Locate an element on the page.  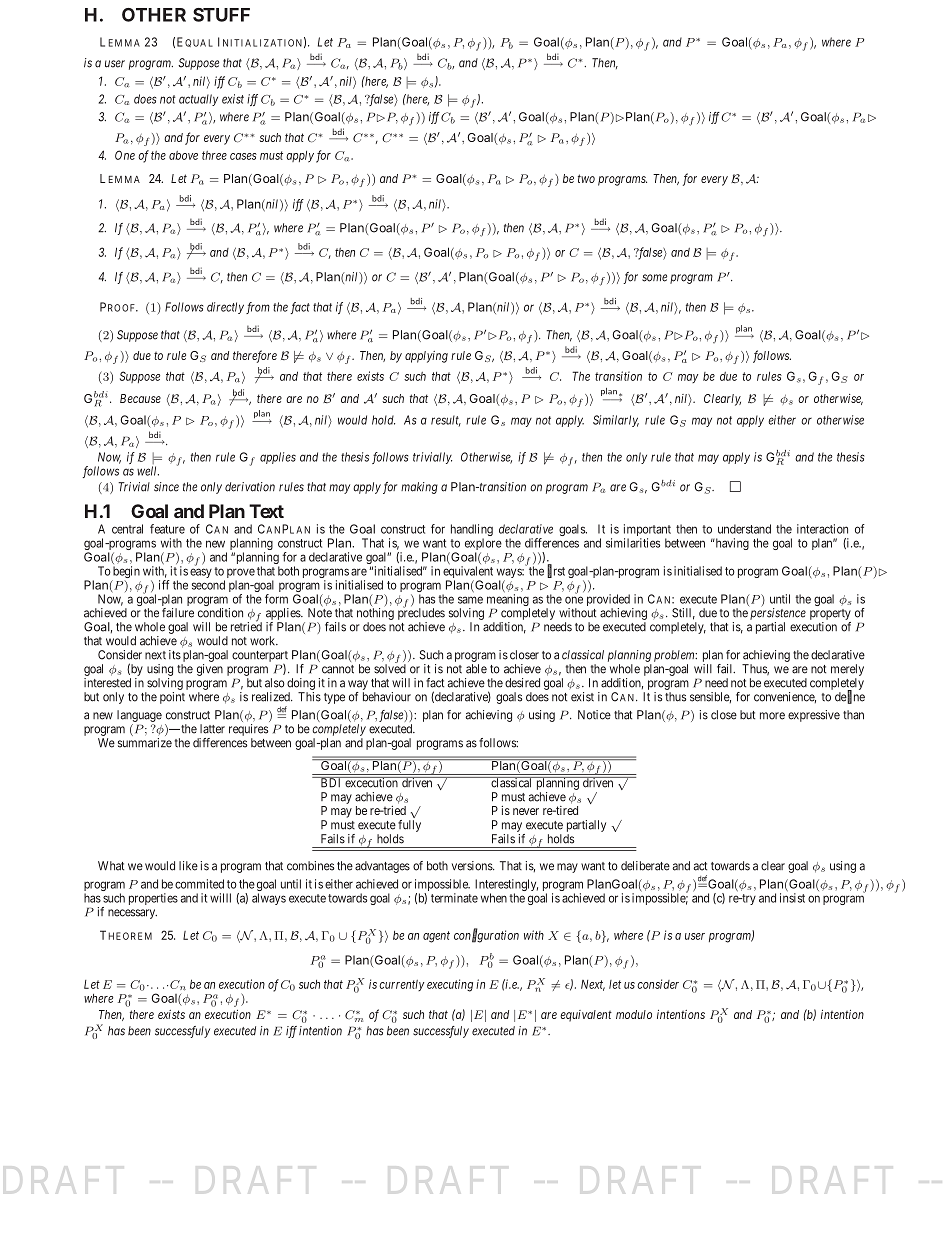
executing is located at coordinates (450, 985).
